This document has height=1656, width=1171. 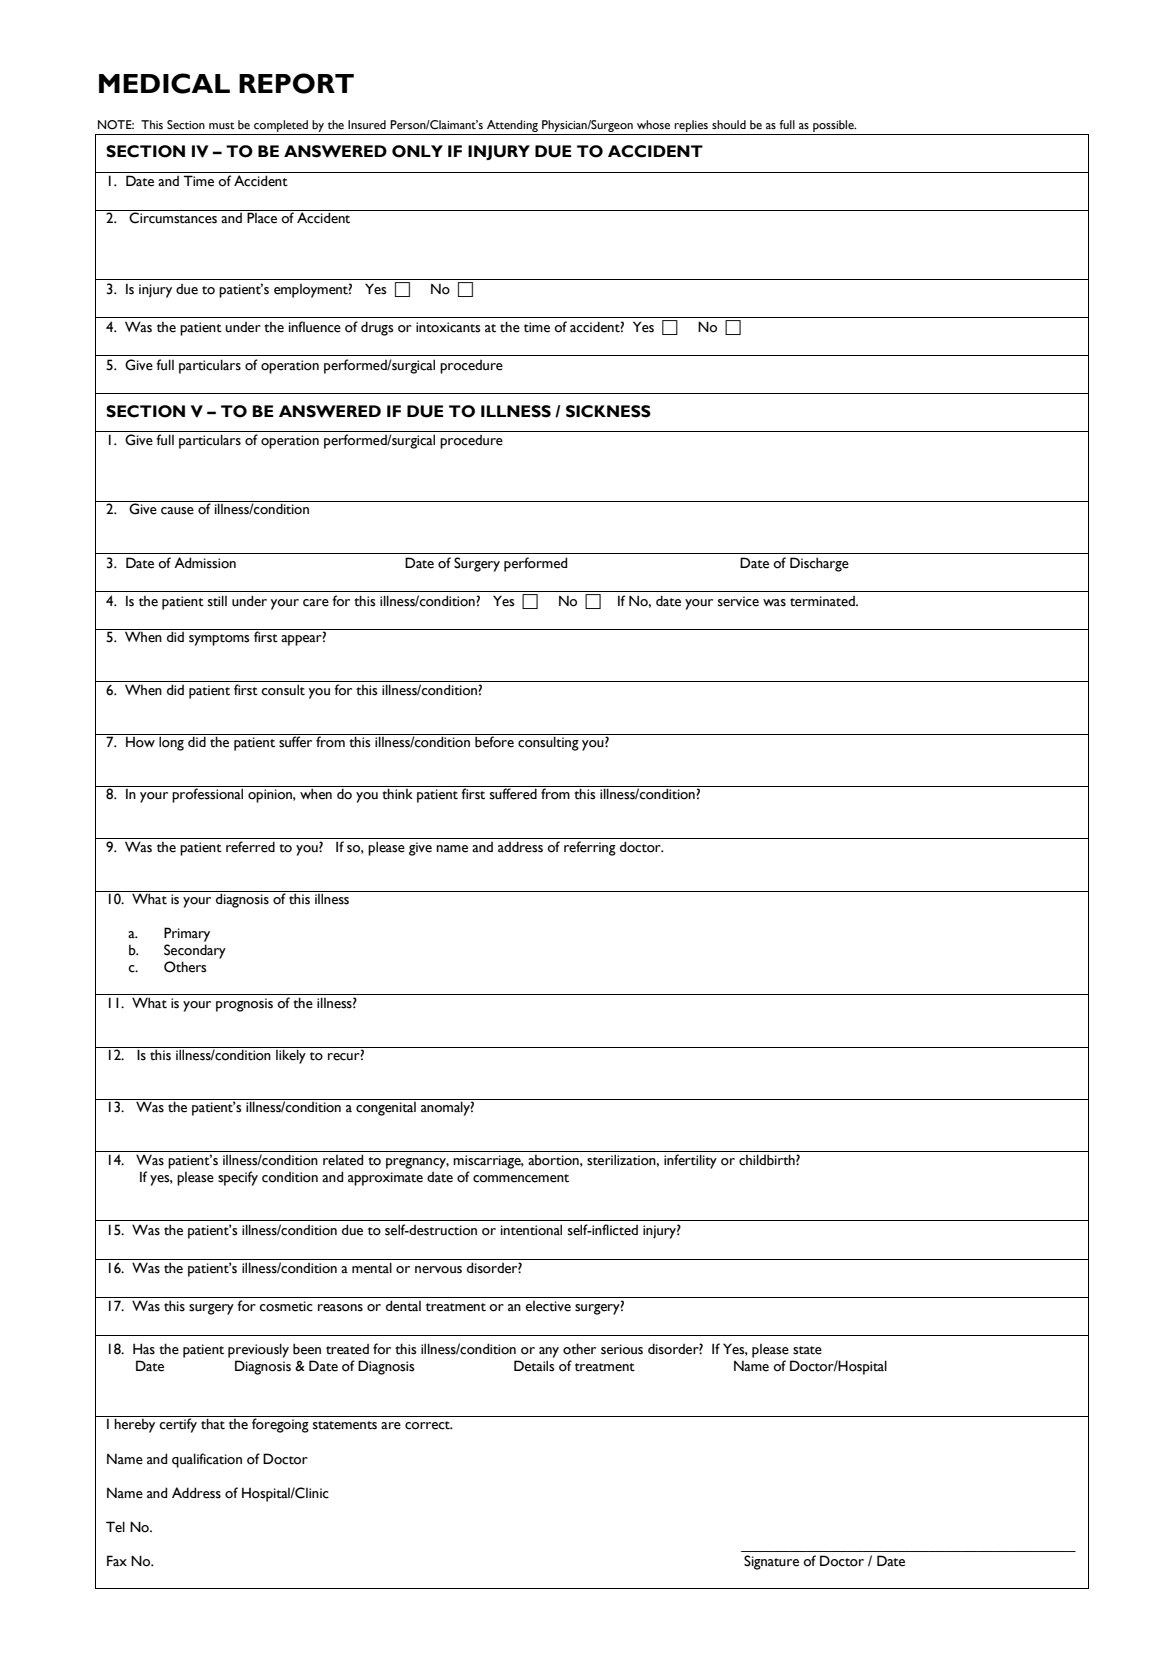 What do you see at coordinates (819, 564) in the document?
I see `Discharge` at bounding box center [819, 564].
